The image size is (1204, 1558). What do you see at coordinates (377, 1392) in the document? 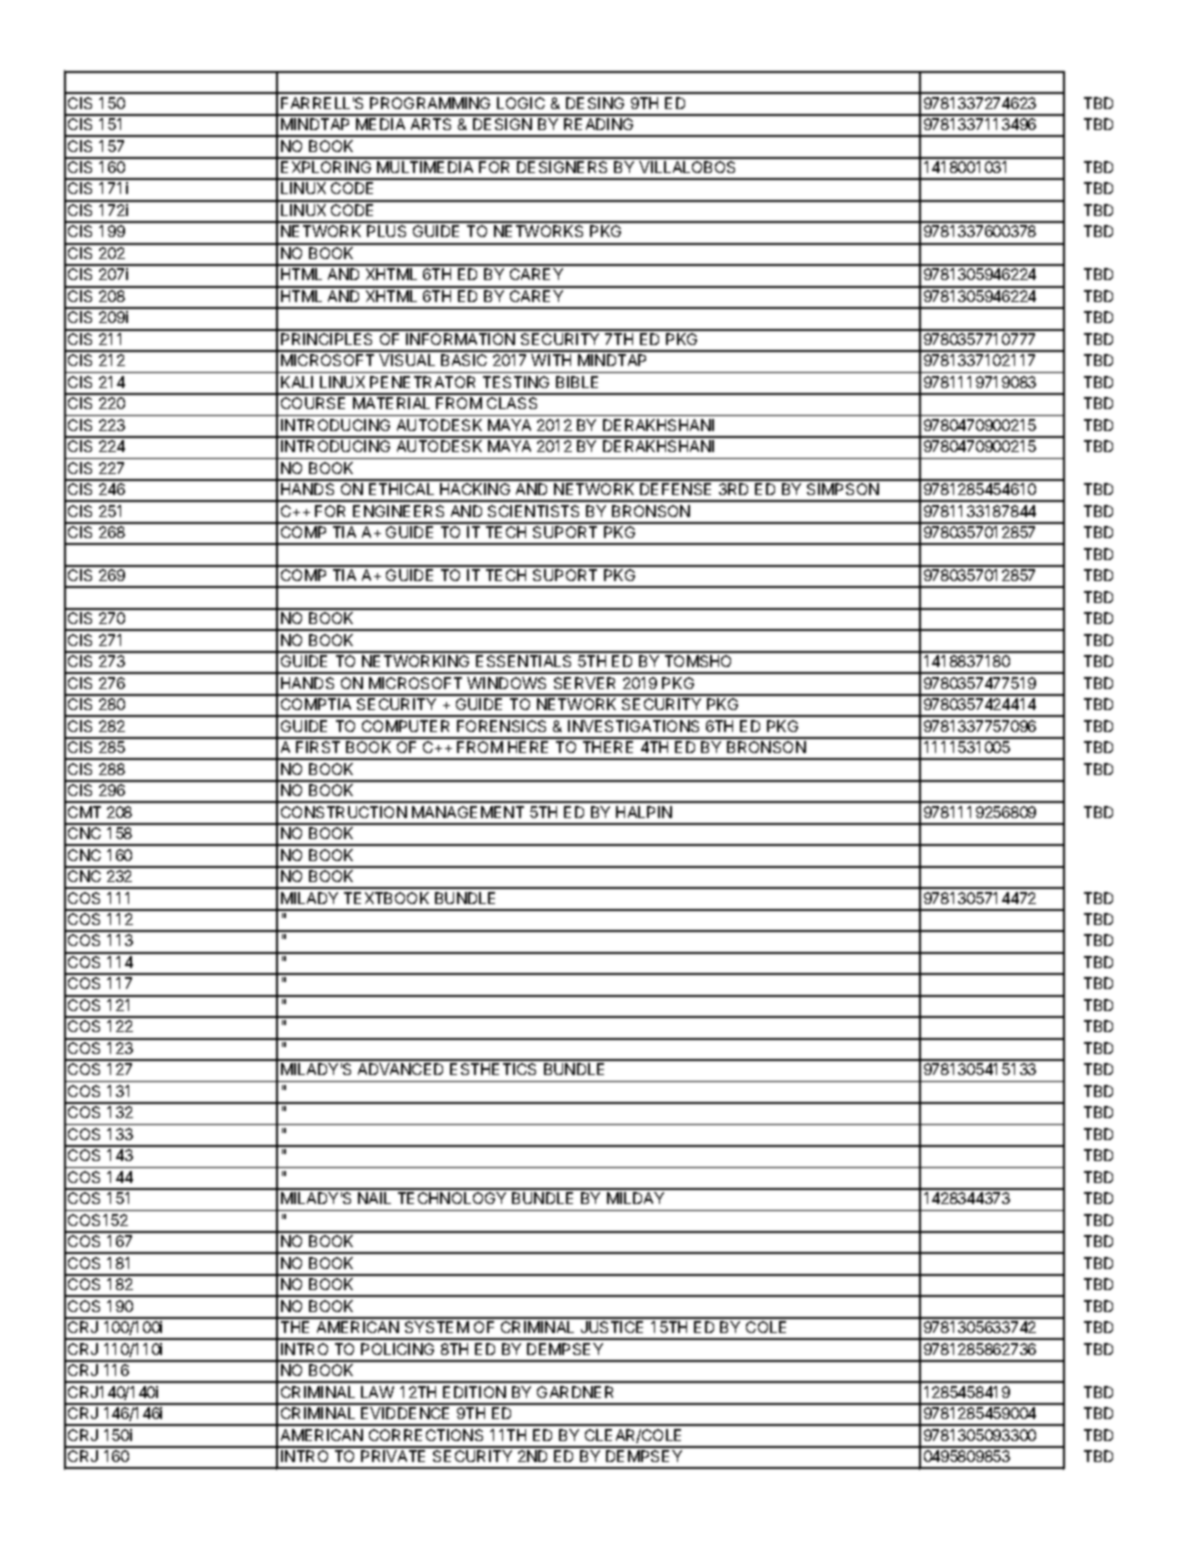
I see `LAW` at bounding box center [377, 1392].
